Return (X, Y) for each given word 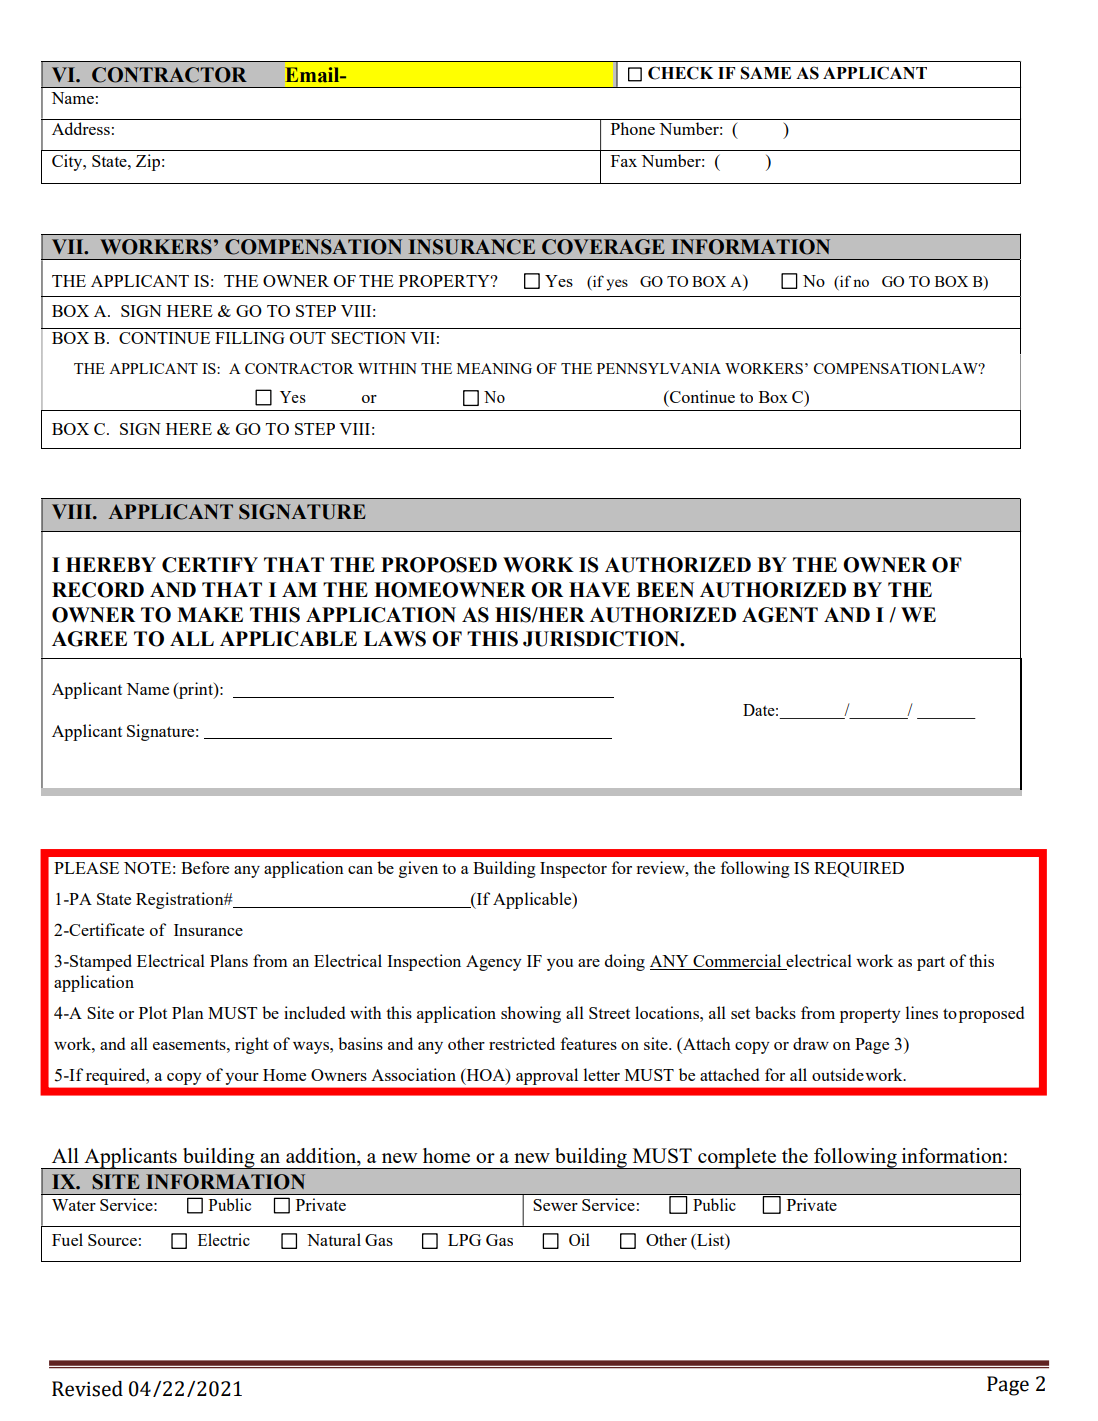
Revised (87, 1389)
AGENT (780, 615)
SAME (765, 73)
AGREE (89, 639)
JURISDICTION (602, 639)
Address (81, 128)
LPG (464, 1240)
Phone (633, 128)
